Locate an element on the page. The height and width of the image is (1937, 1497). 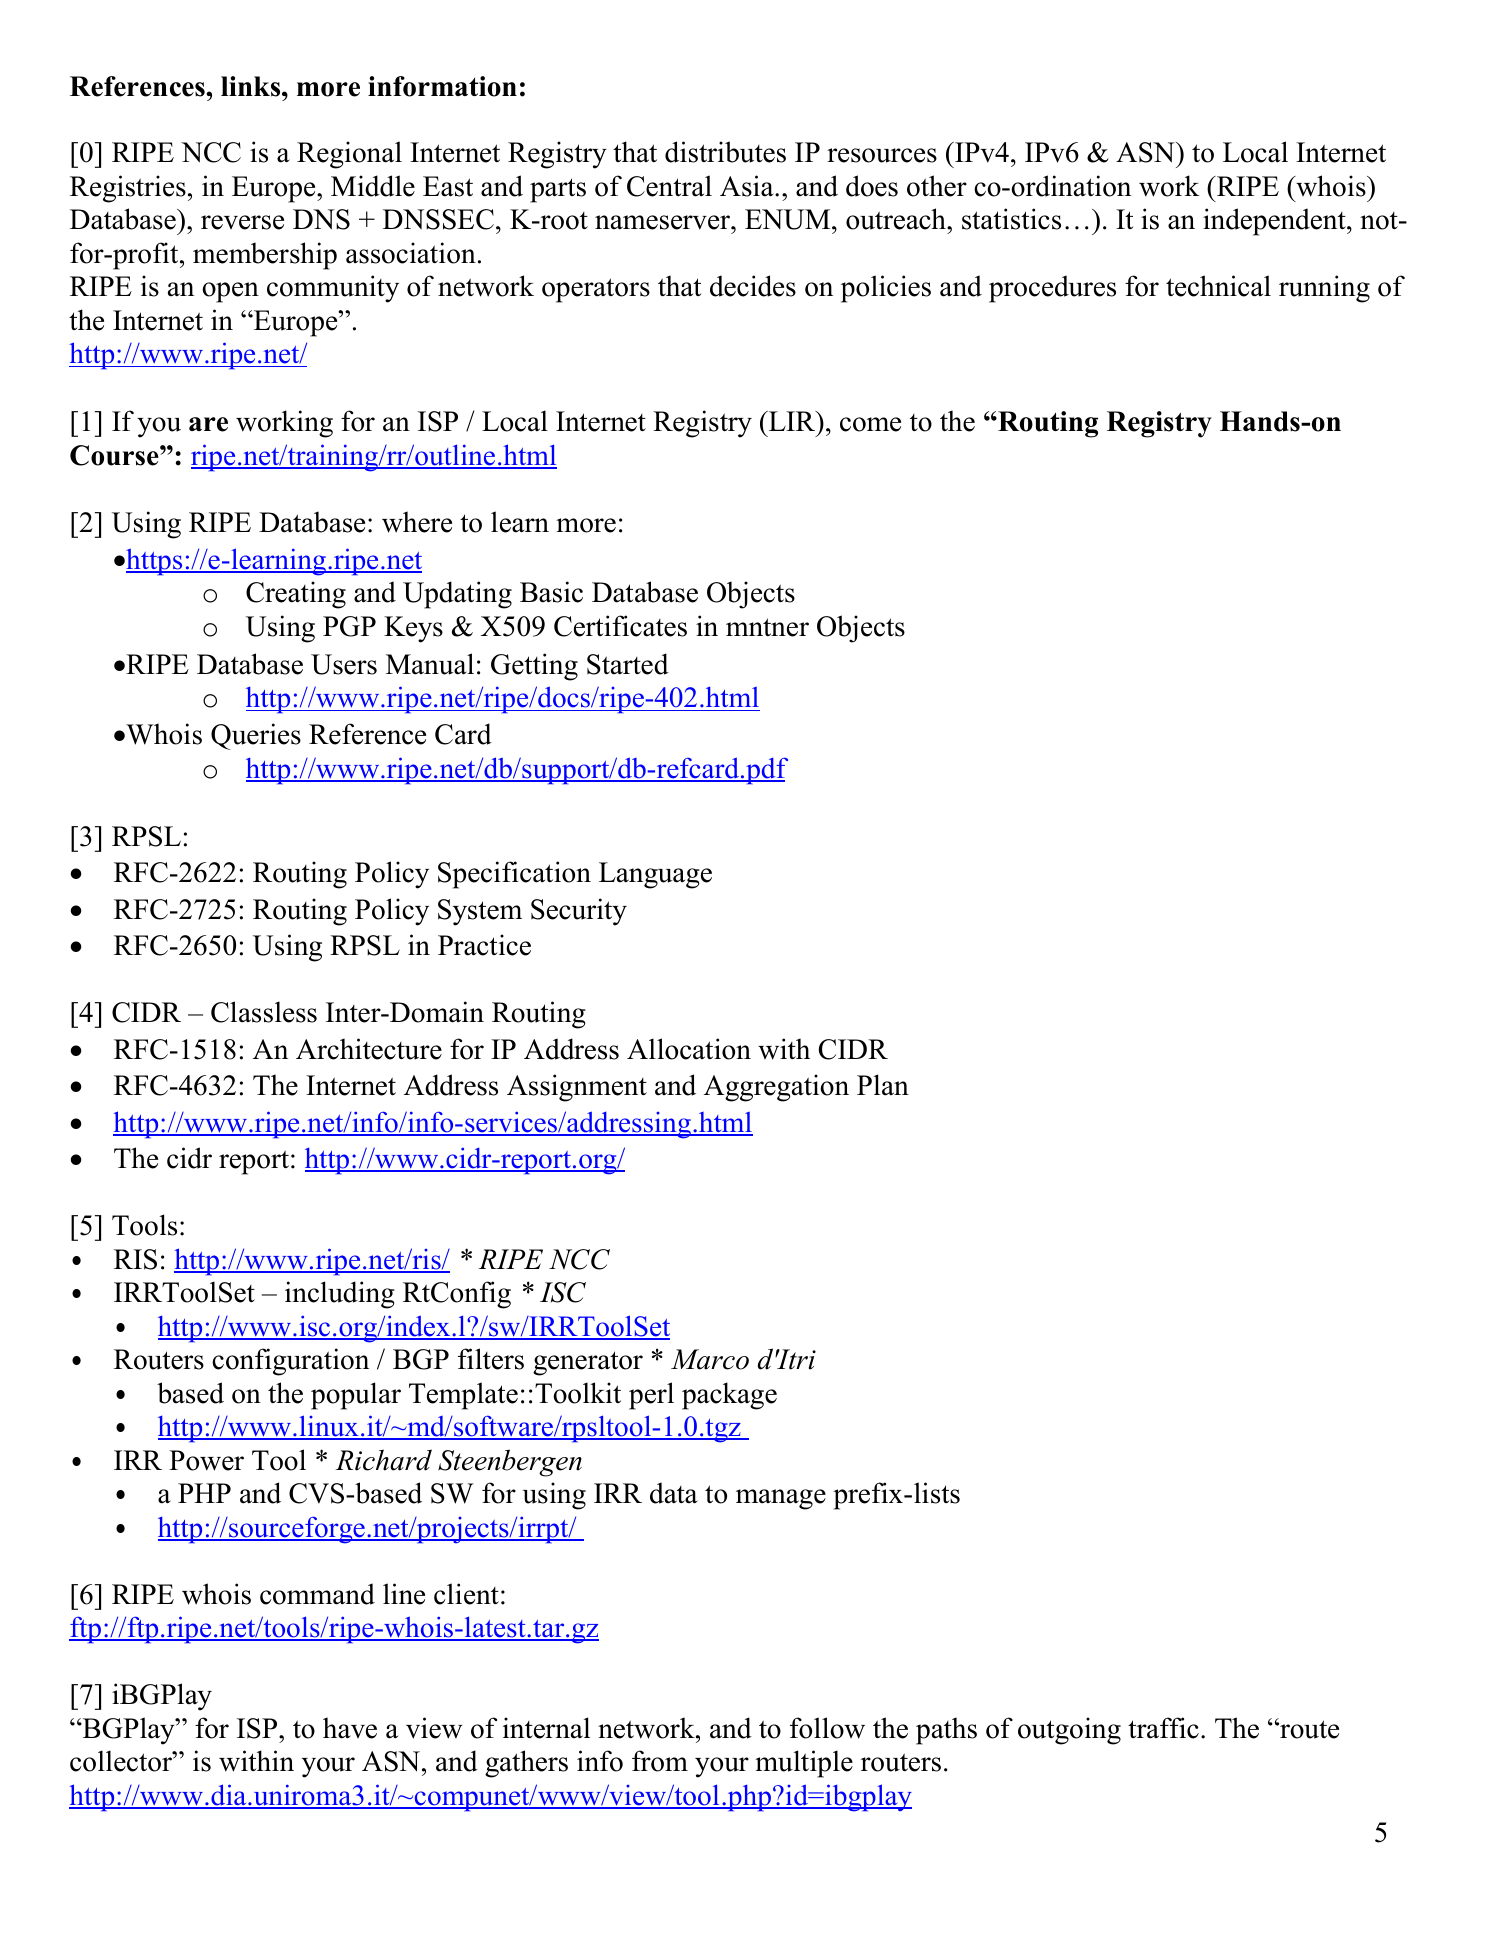
reverse is located at coordinates (242, 222).
